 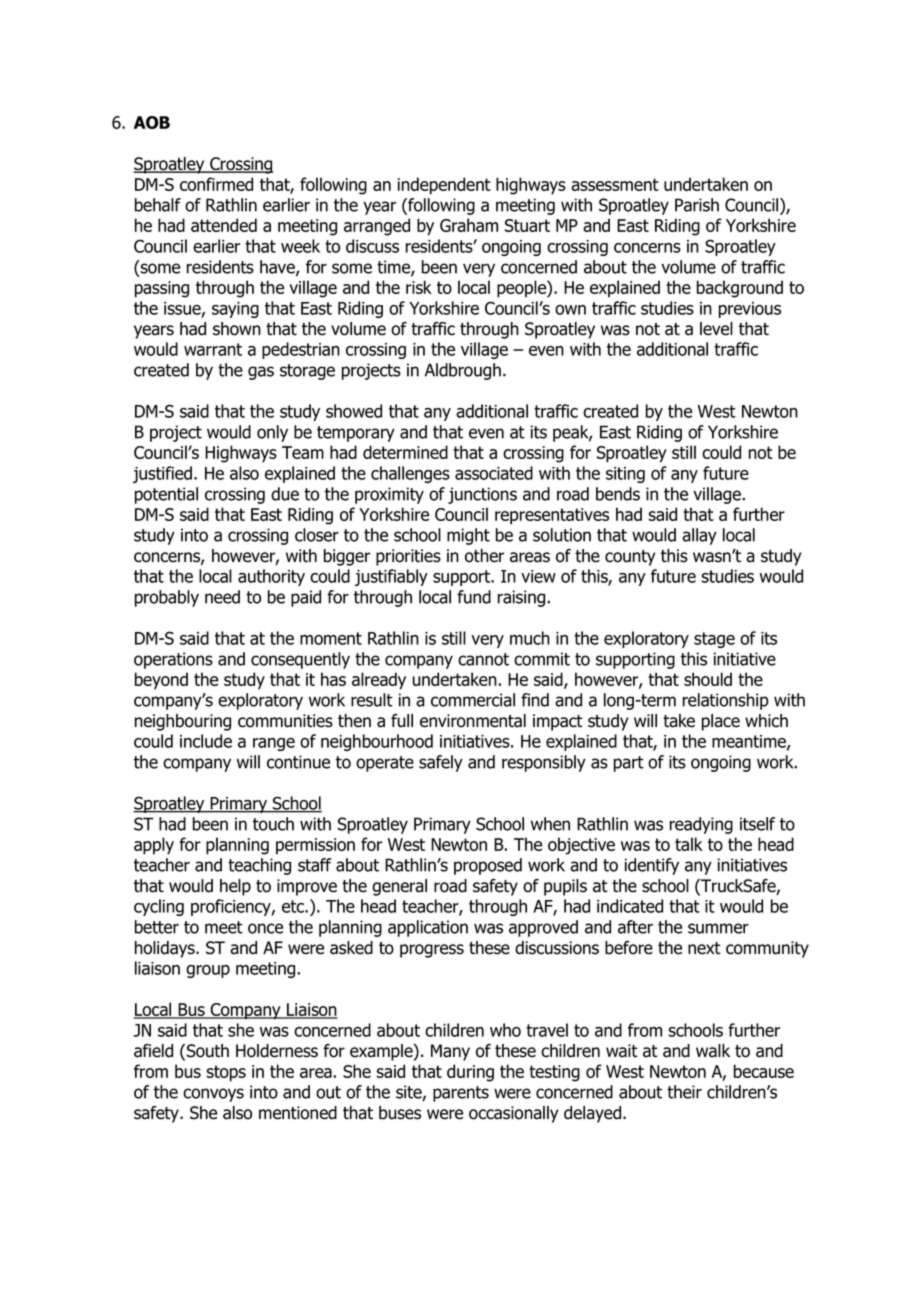 What do you see at coordinates (444, 186) in the screenshot?
I see `independent` at bounding box center [444, 186].
